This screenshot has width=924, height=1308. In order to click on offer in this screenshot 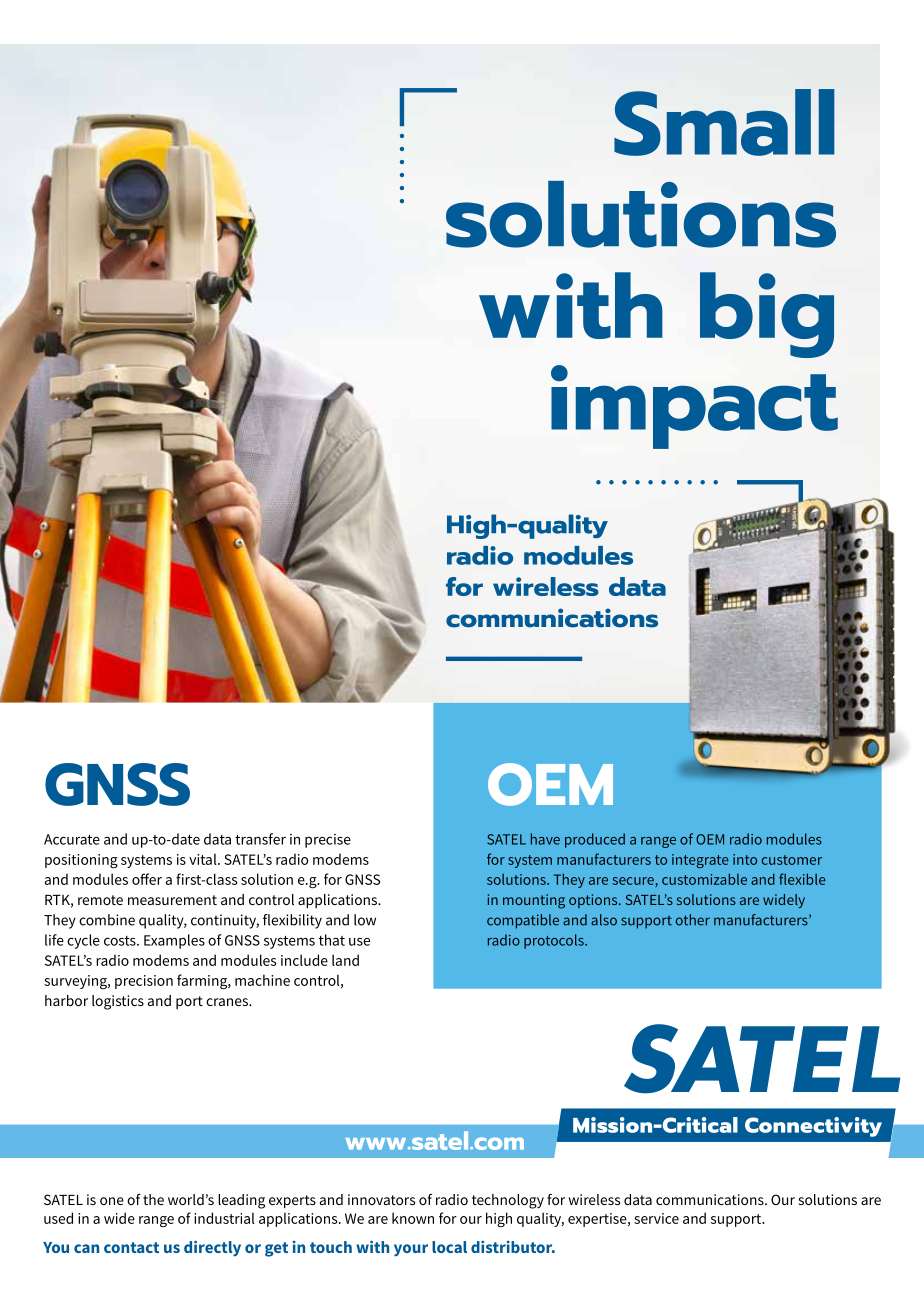, I will do `click(147, 879)`.
